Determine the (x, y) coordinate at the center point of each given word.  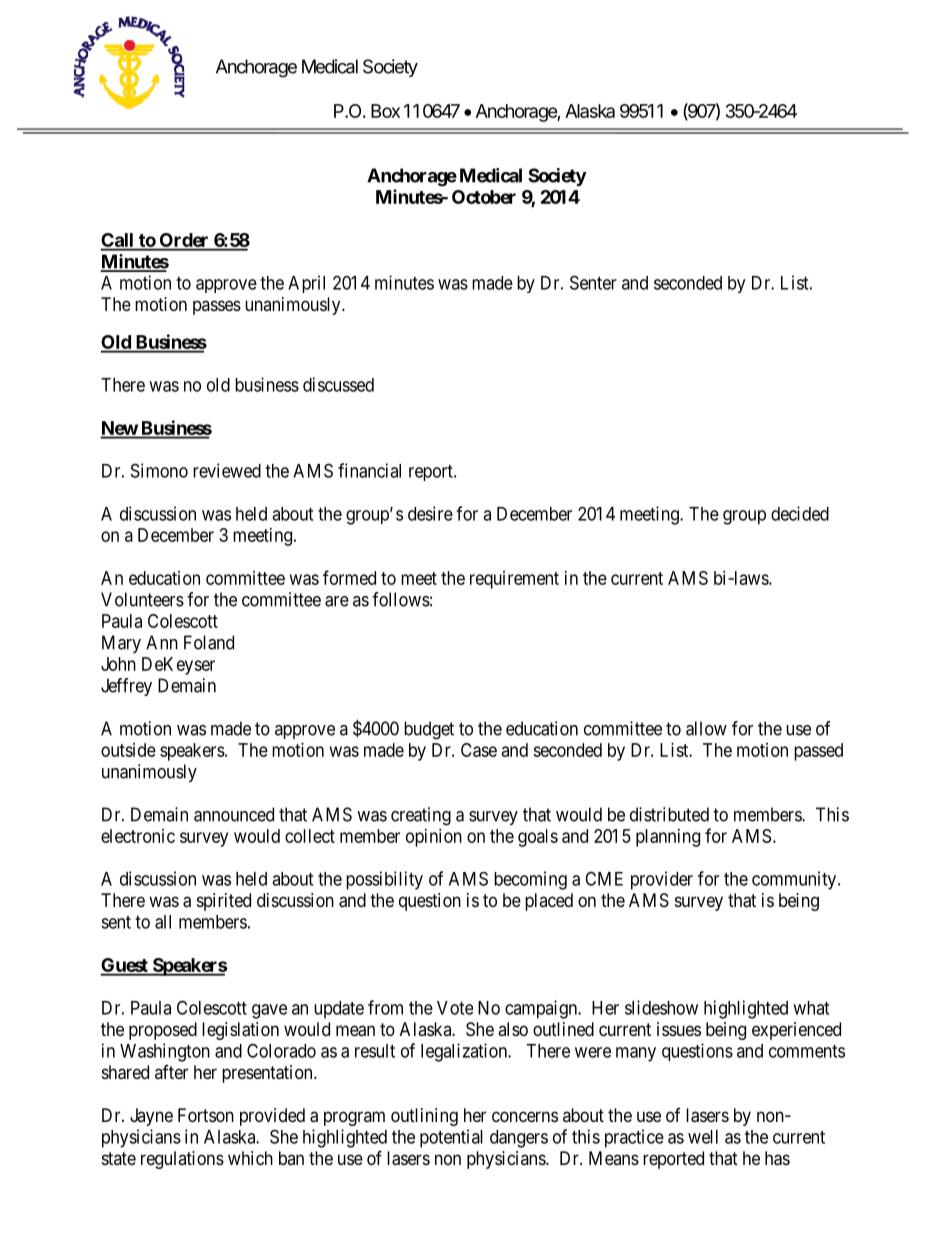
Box (385, 111)
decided (800, 513)
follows (401, 599)
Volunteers (142, 599)
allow (706, 728)
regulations (182, 1160)
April (306, 284)
